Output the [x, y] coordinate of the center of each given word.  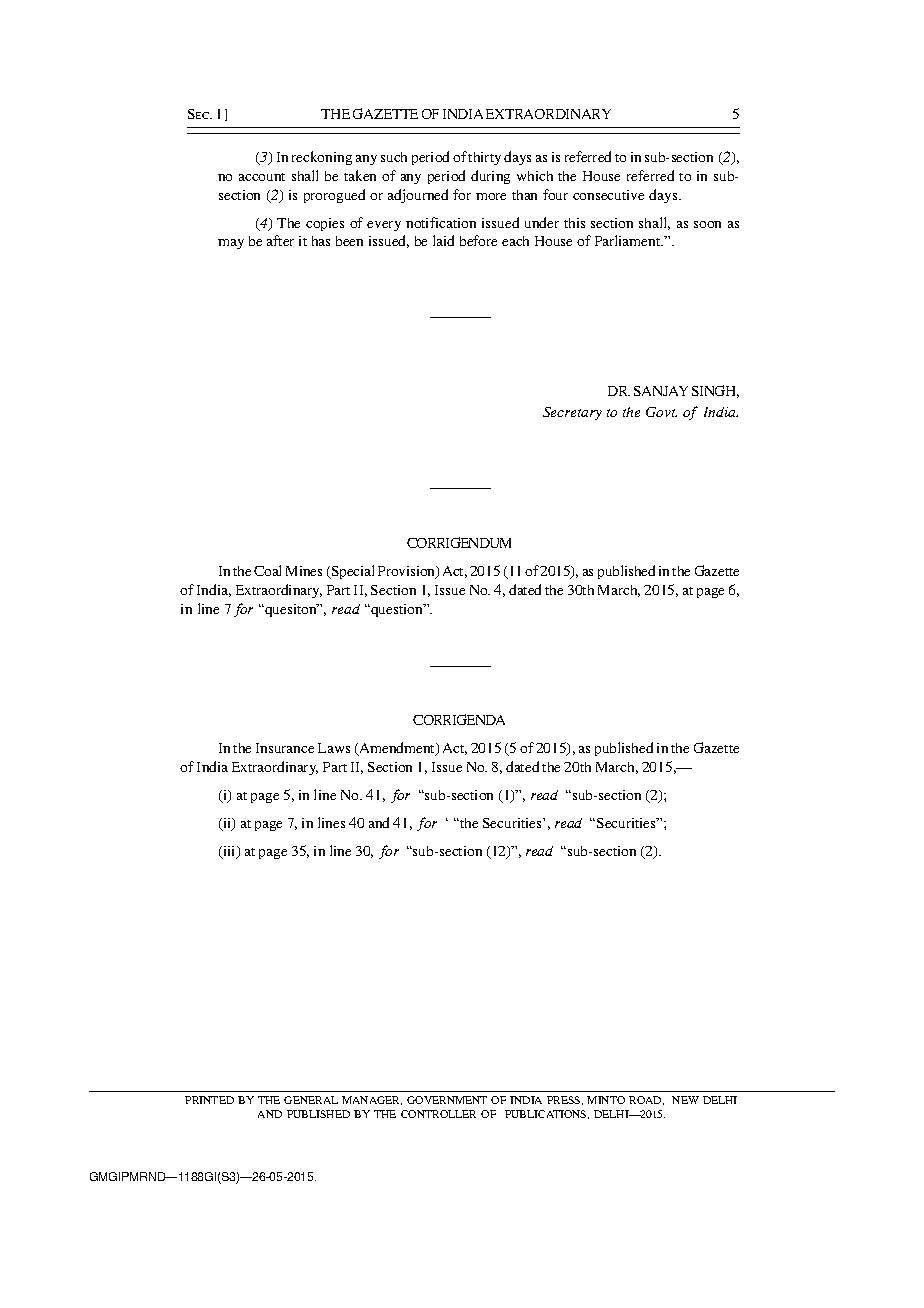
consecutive [608, 195]
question [397, 610]
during [490, 177]
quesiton [291, 610]
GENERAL [311, 1100]
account [262, 177]
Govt [661, 412]
